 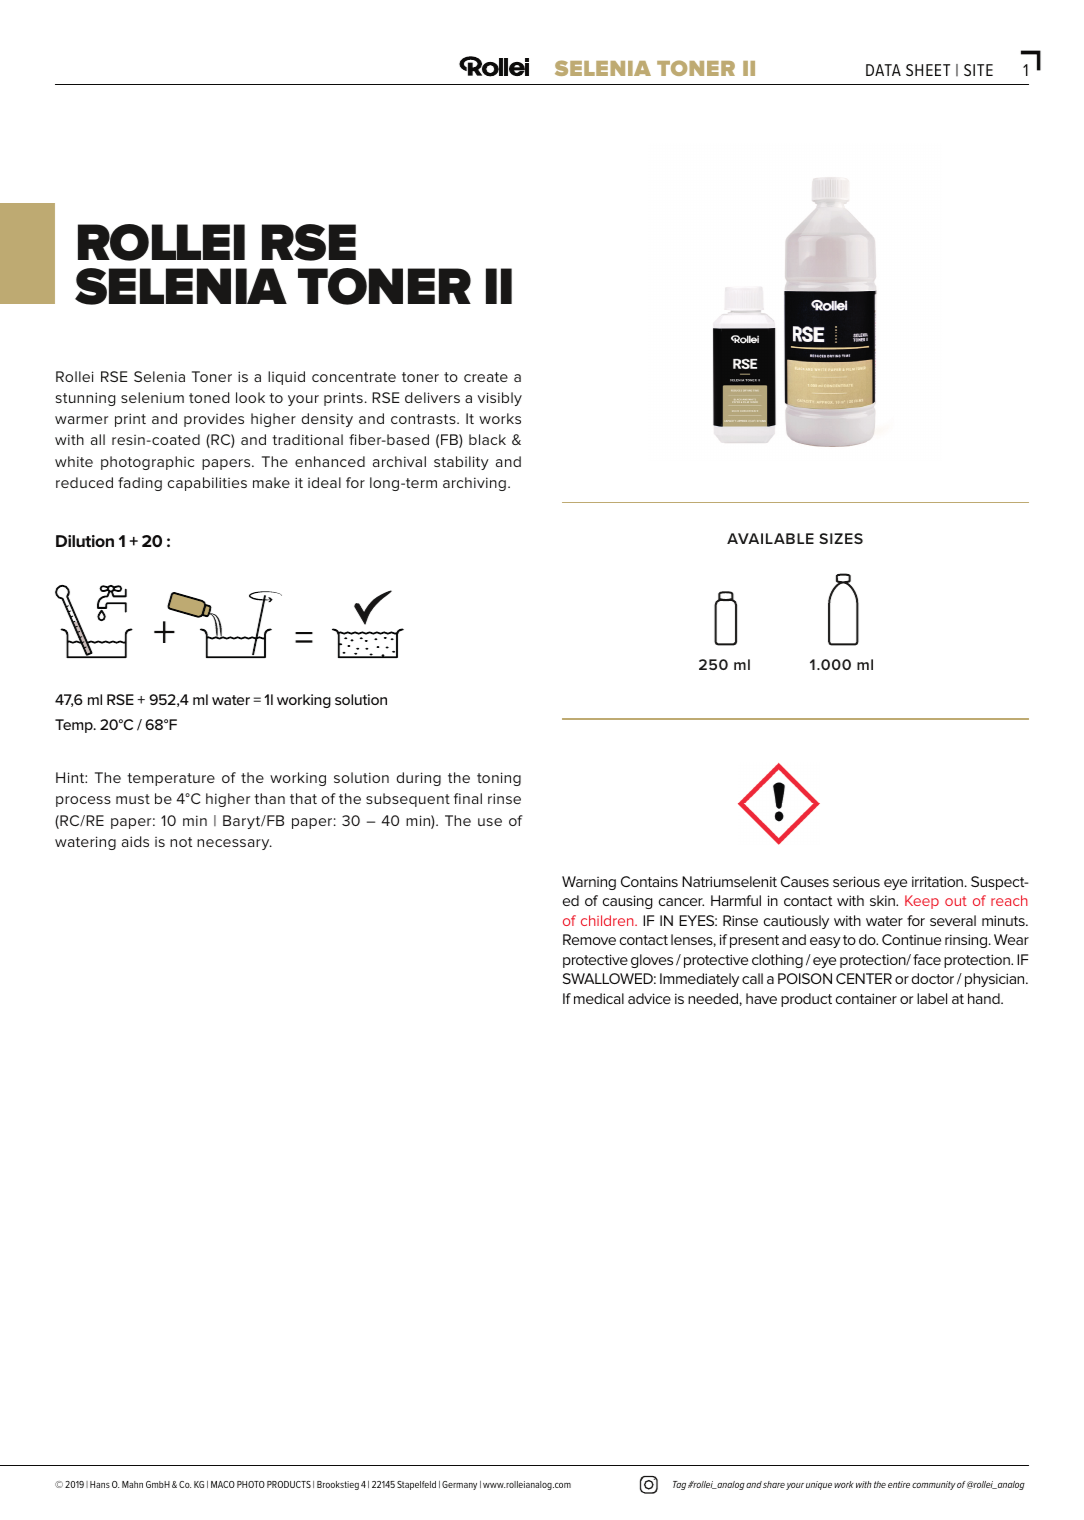 I want to click on DATA, so click(x=883, y=70).
